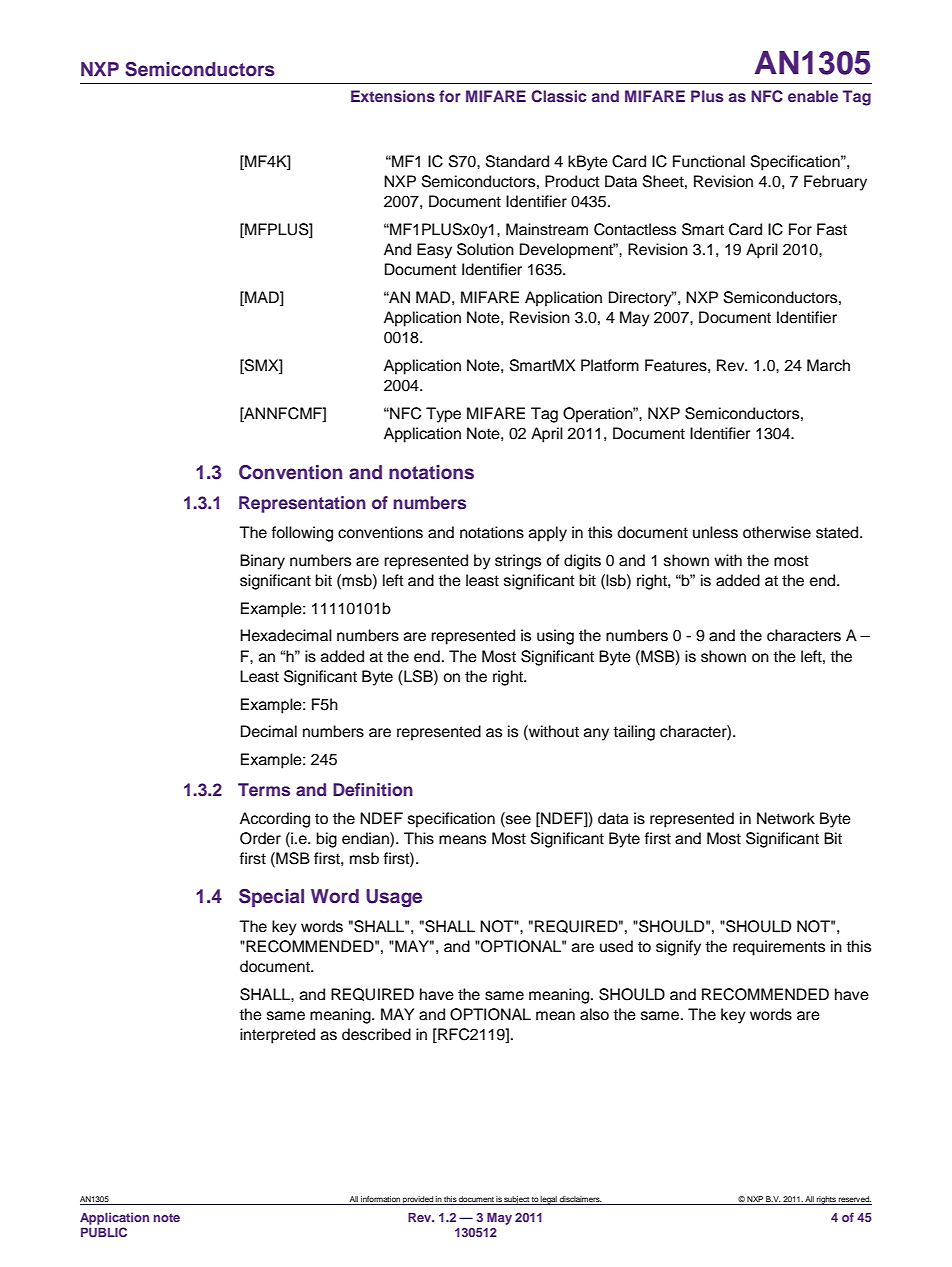 The image size is (952, 1267). I want to click on Extensions, so click(393, 96).
